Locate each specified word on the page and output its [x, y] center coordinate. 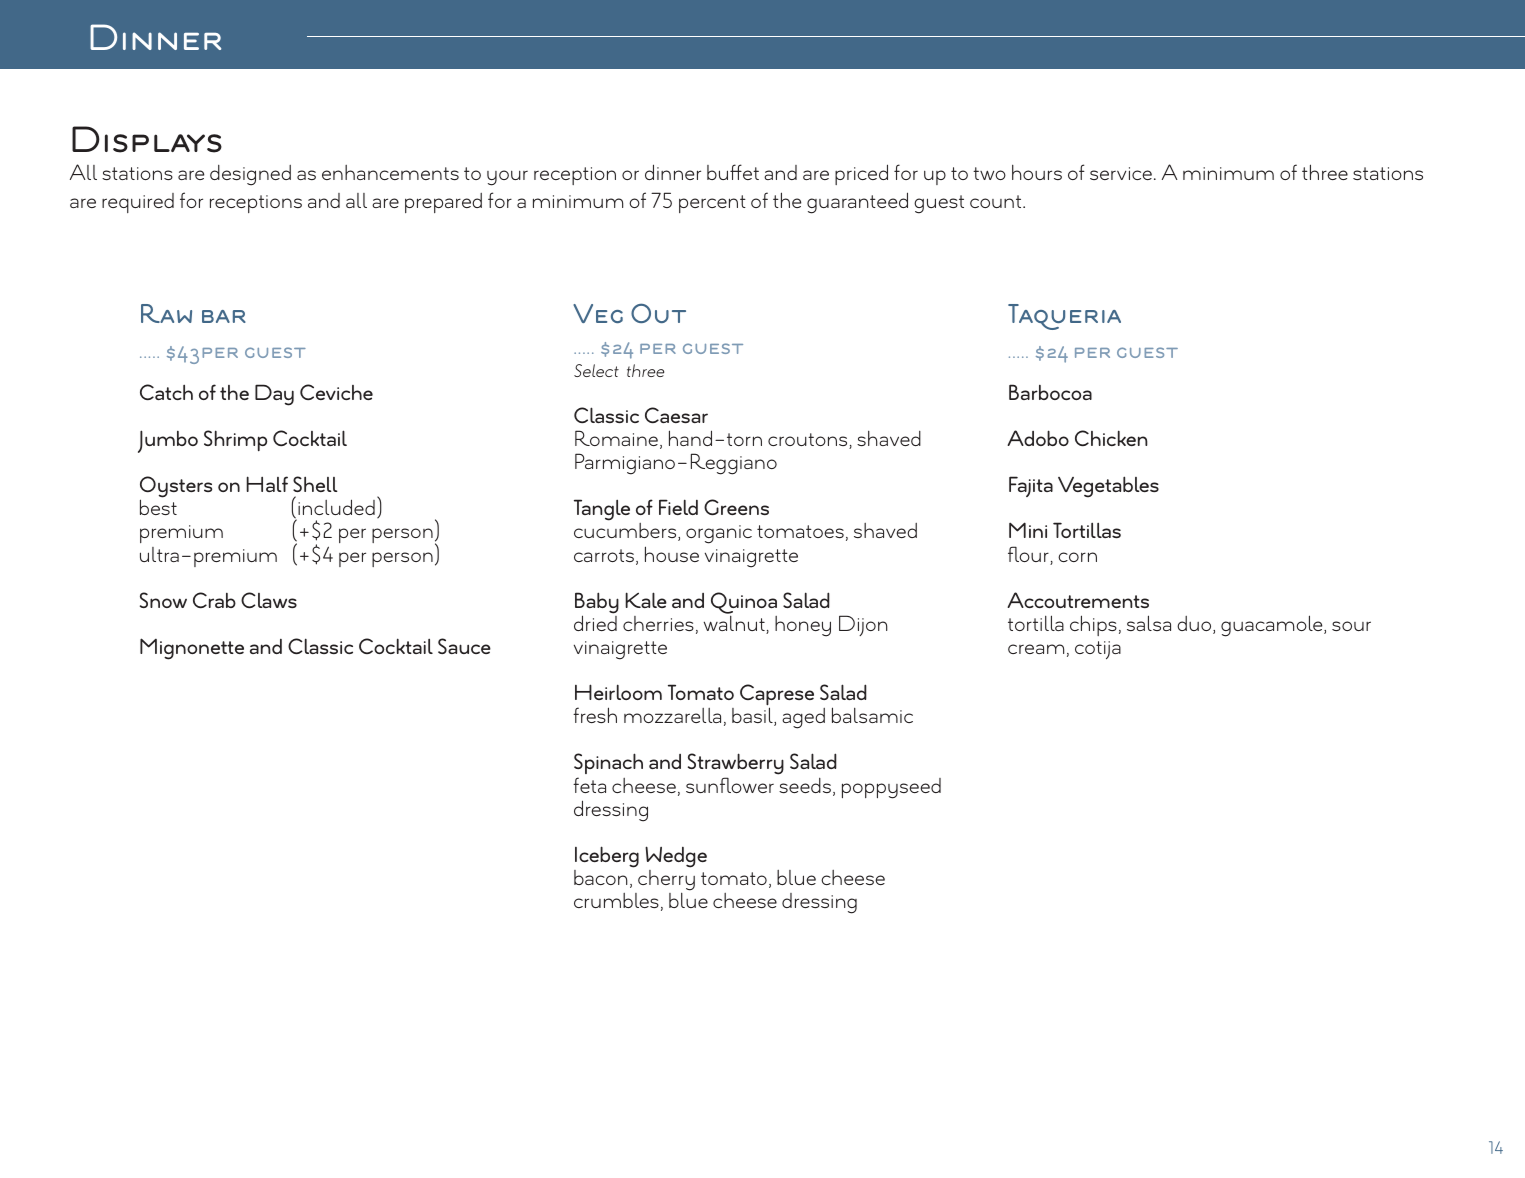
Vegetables [1108, 487]
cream [1036, 649]
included [336, 507]
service [1121, 173]
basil [753, 716]
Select [596, 370]
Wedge [676, 857]
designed [250, 175]
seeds [805, 785]
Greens [736, 507]
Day [274, 395]
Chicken [1111, 438]
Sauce [464, 646]
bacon [601, 877]
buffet [733, 172]
